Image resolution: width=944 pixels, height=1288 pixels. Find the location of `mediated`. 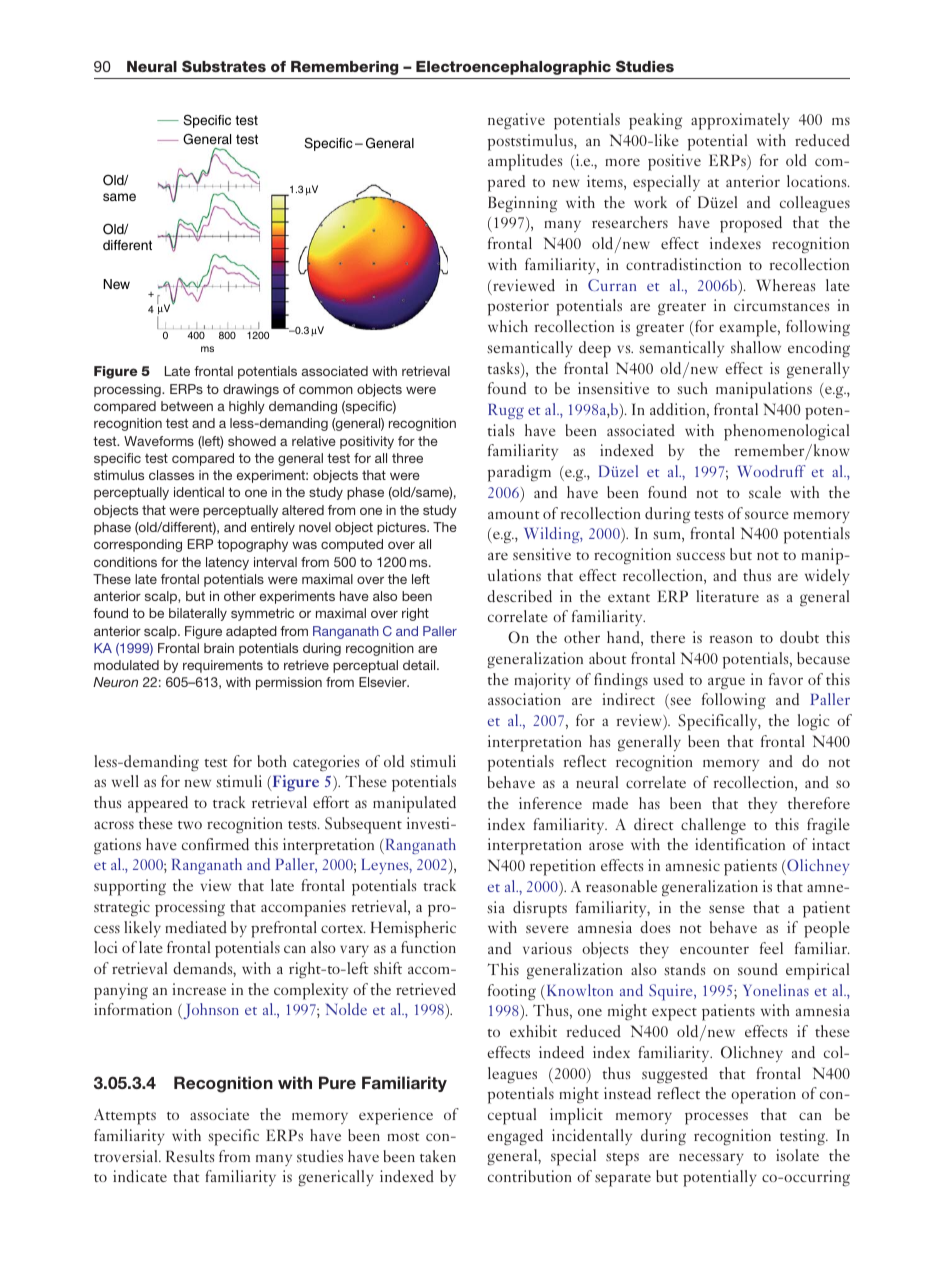

mediated is located at coordinates (196, 927).
